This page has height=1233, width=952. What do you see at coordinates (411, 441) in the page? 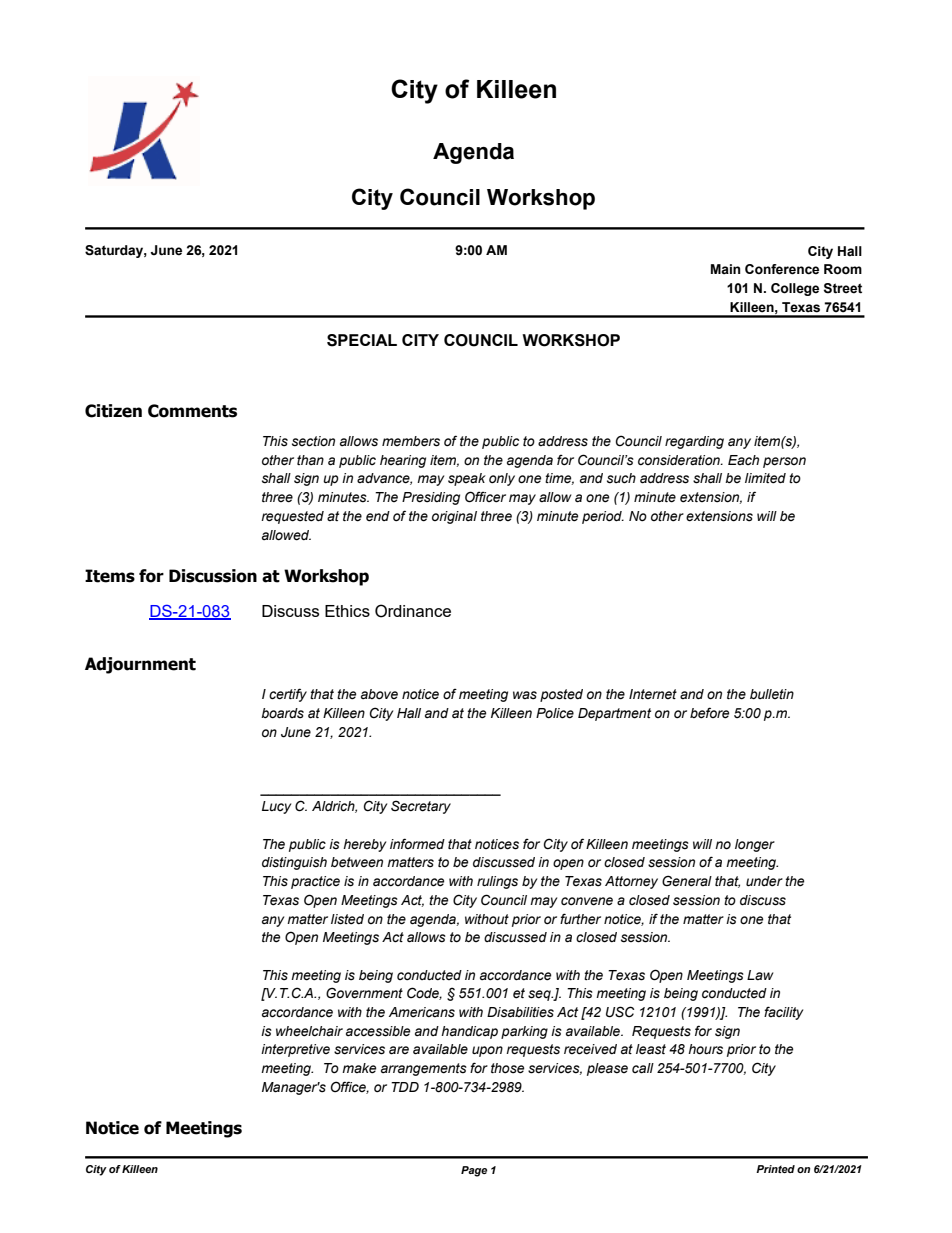
I see `members` at bounding box center [411, 441].
